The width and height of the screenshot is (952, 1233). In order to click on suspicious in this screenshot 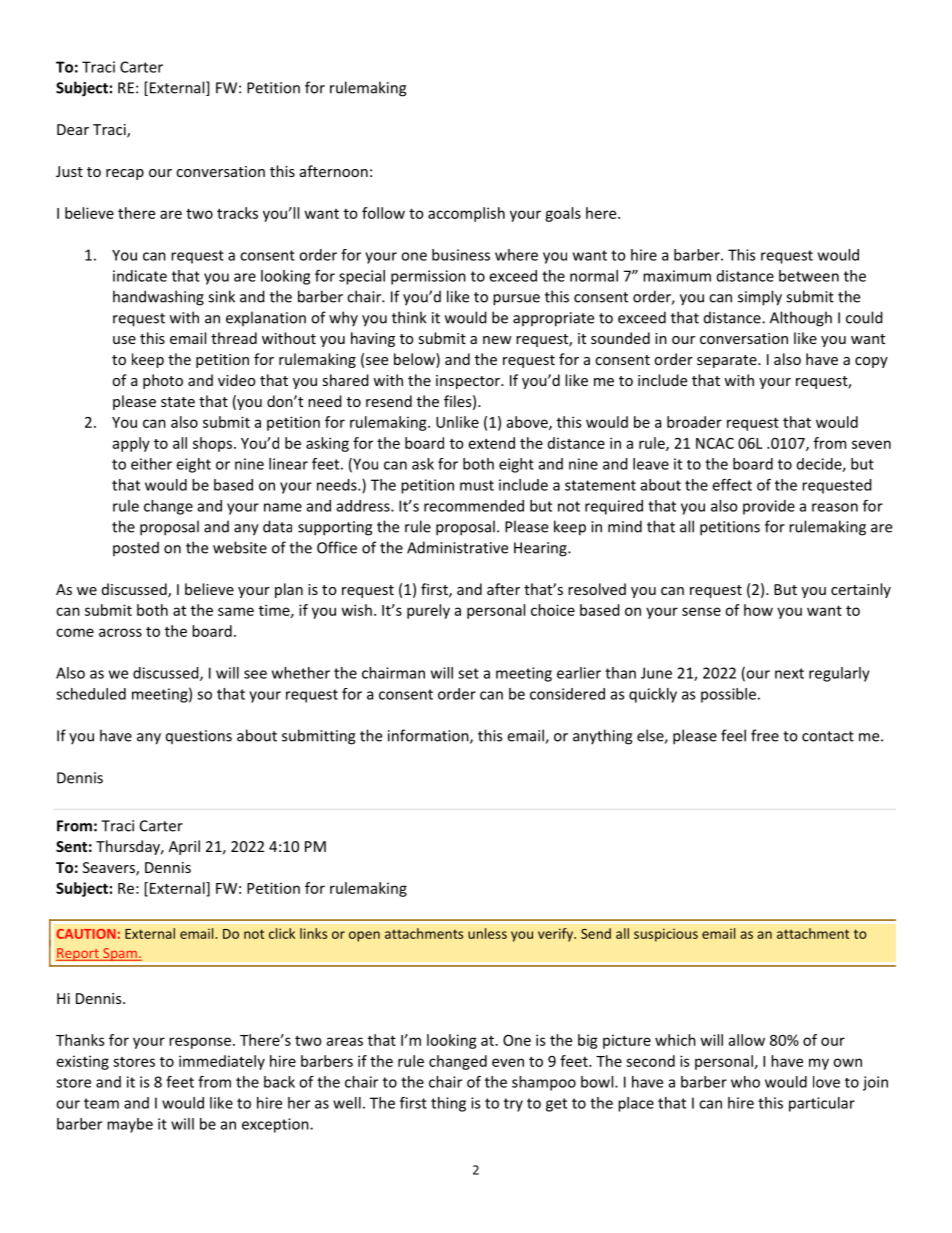, I will do `click(666, 935)`.
